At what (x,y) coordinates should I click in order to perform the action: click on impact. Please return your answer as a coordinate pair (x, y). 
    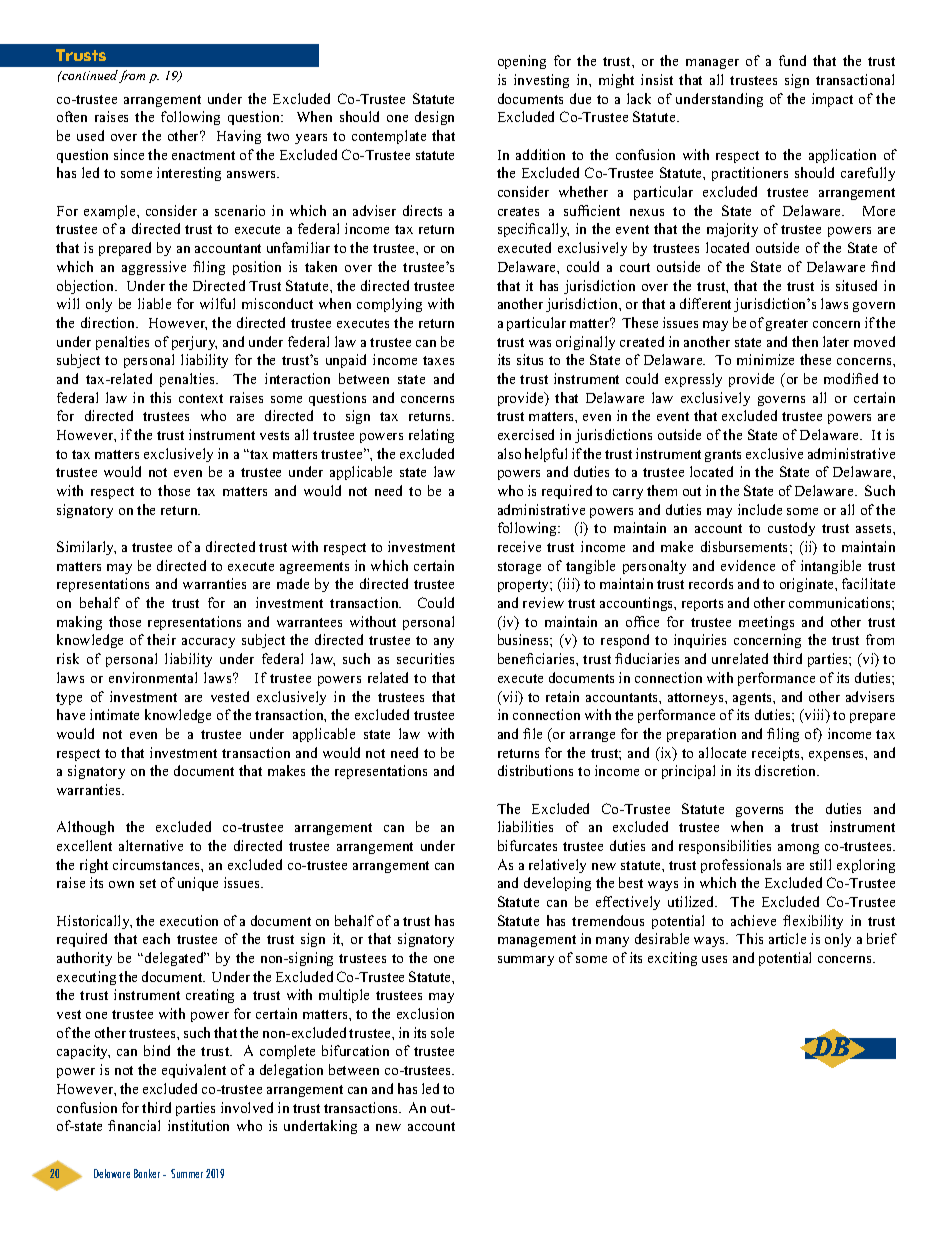
    Looking at the image, I should click on (832, 100).
